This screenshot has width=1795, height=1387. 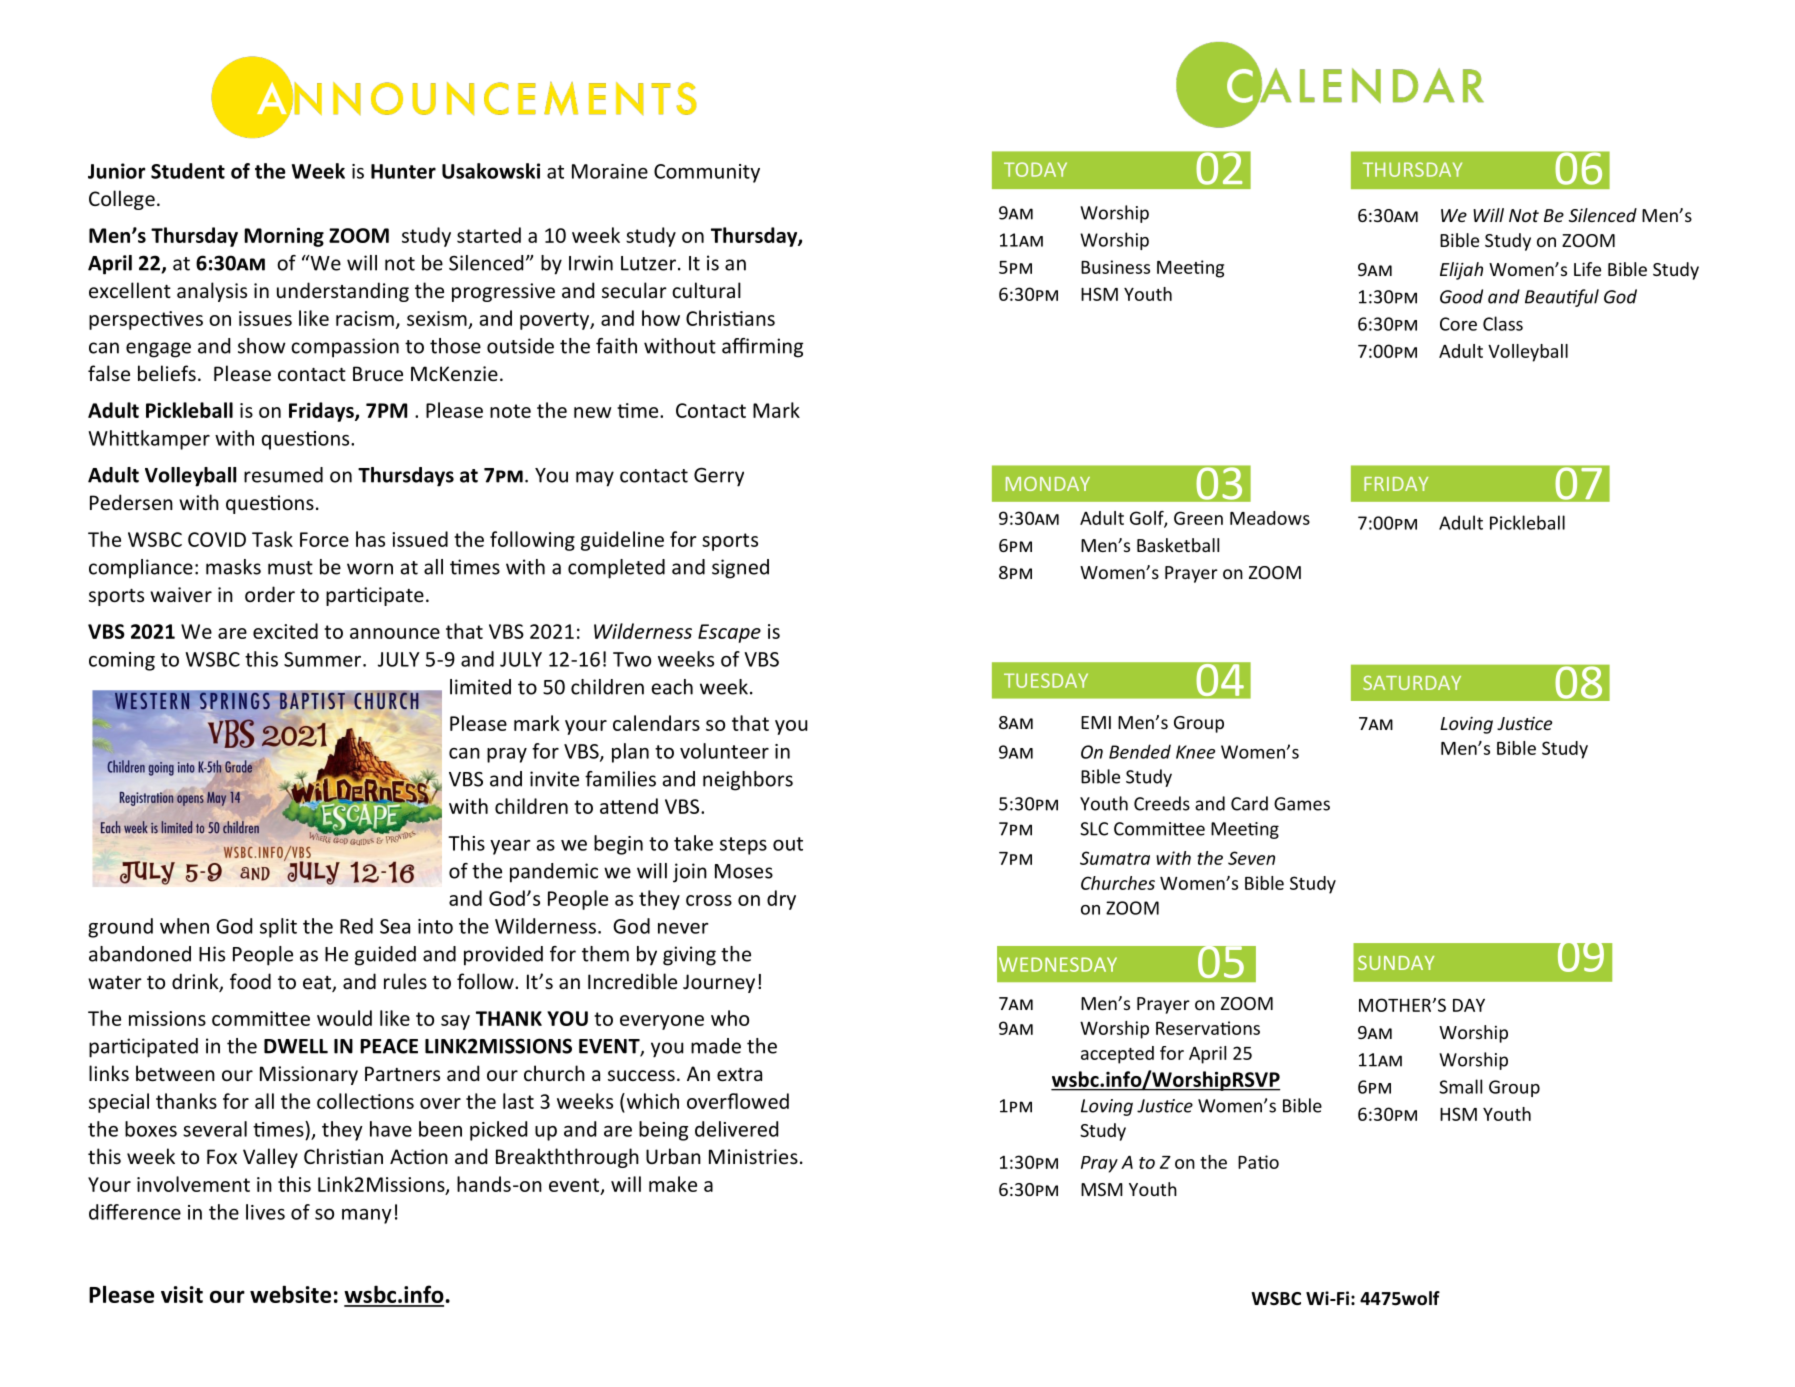 I want to click on make, so click(x=673, y=1184).
